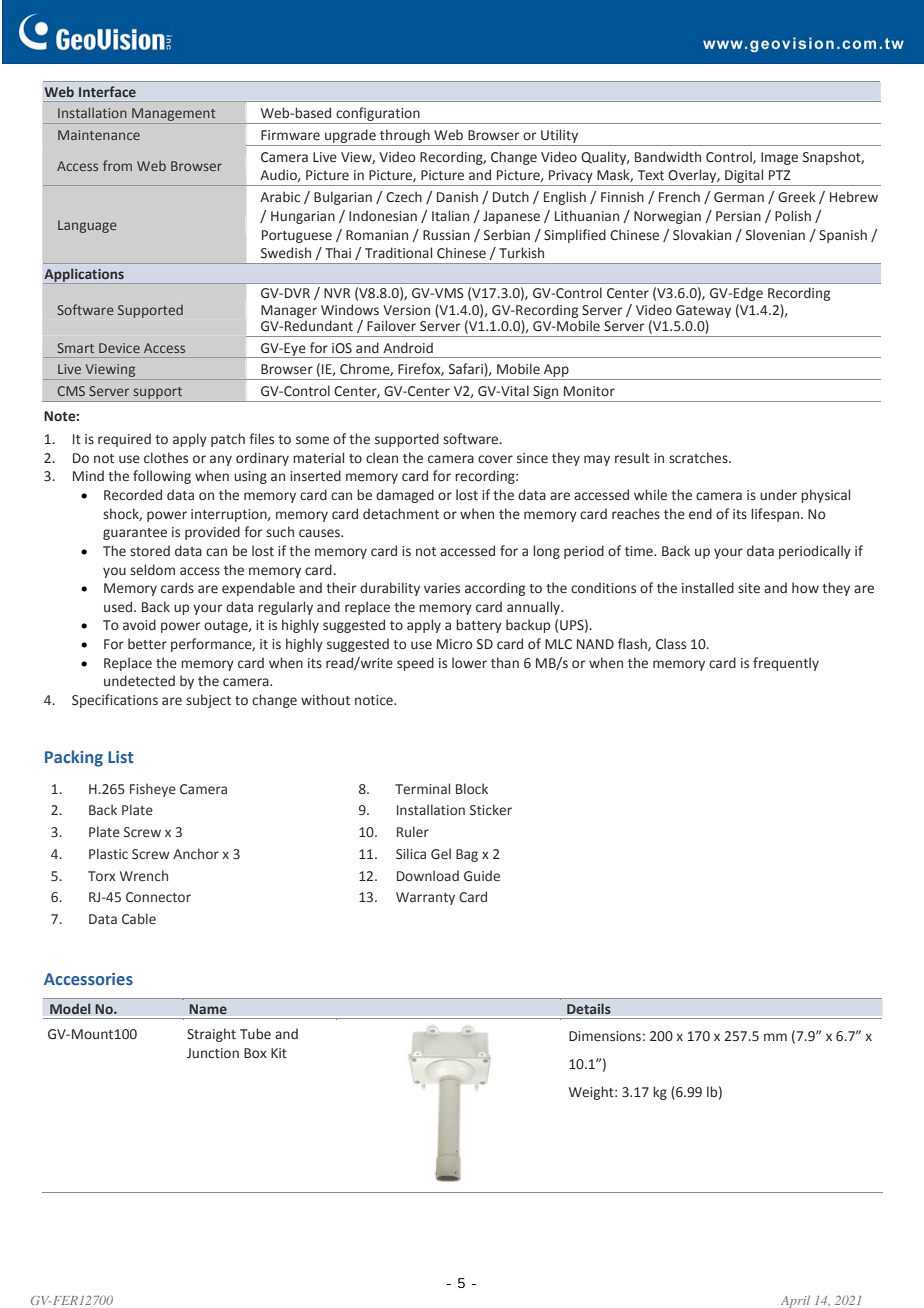  Describe the element at coordinates (405, 136) in the screenshot. I see `through` at that location.
